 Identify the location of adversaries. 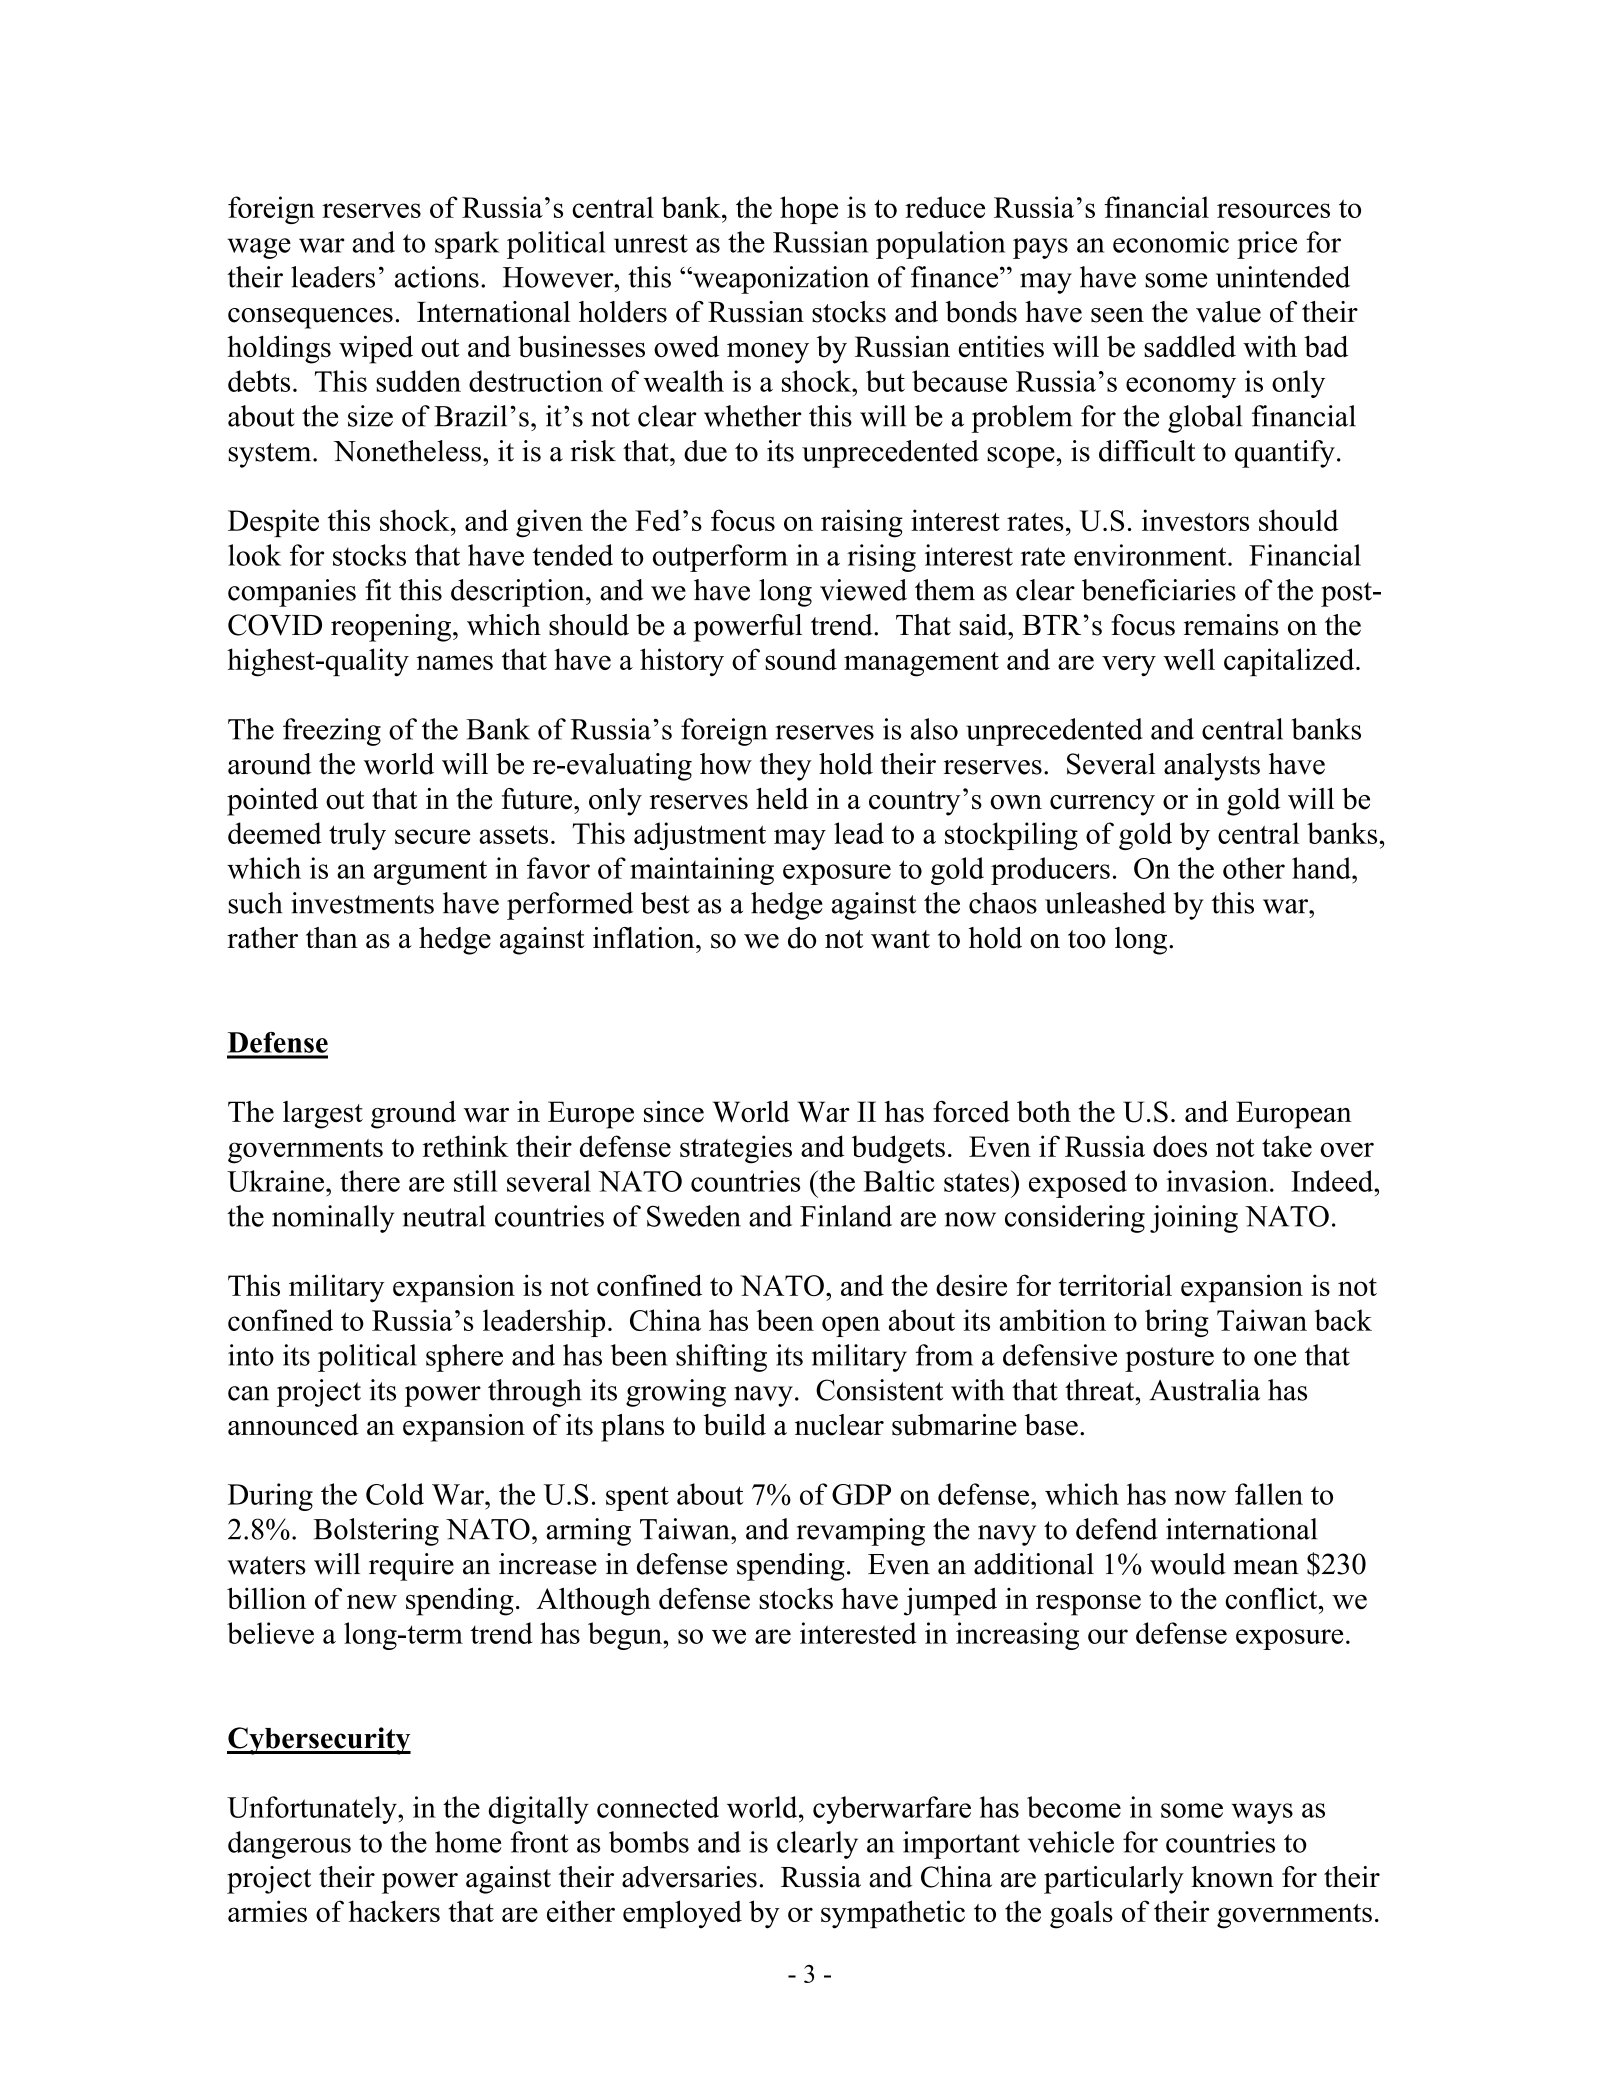
(689, 1877).
